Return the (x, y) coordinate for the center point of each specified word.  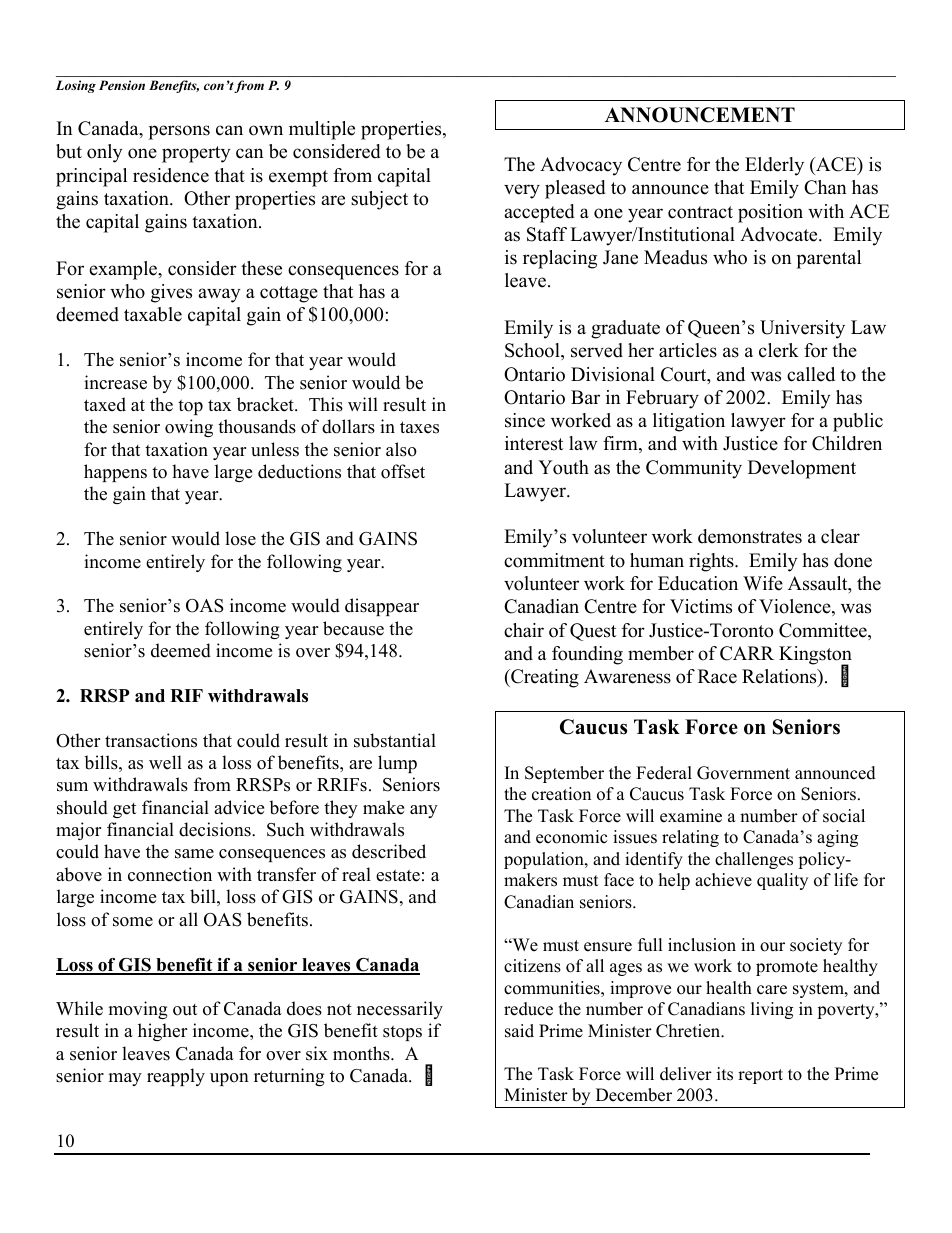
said (519, 1031)
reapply (176, 1077)
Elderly (774, 166)
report (760, 1076)
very (522, 191)
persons (179, 132)
